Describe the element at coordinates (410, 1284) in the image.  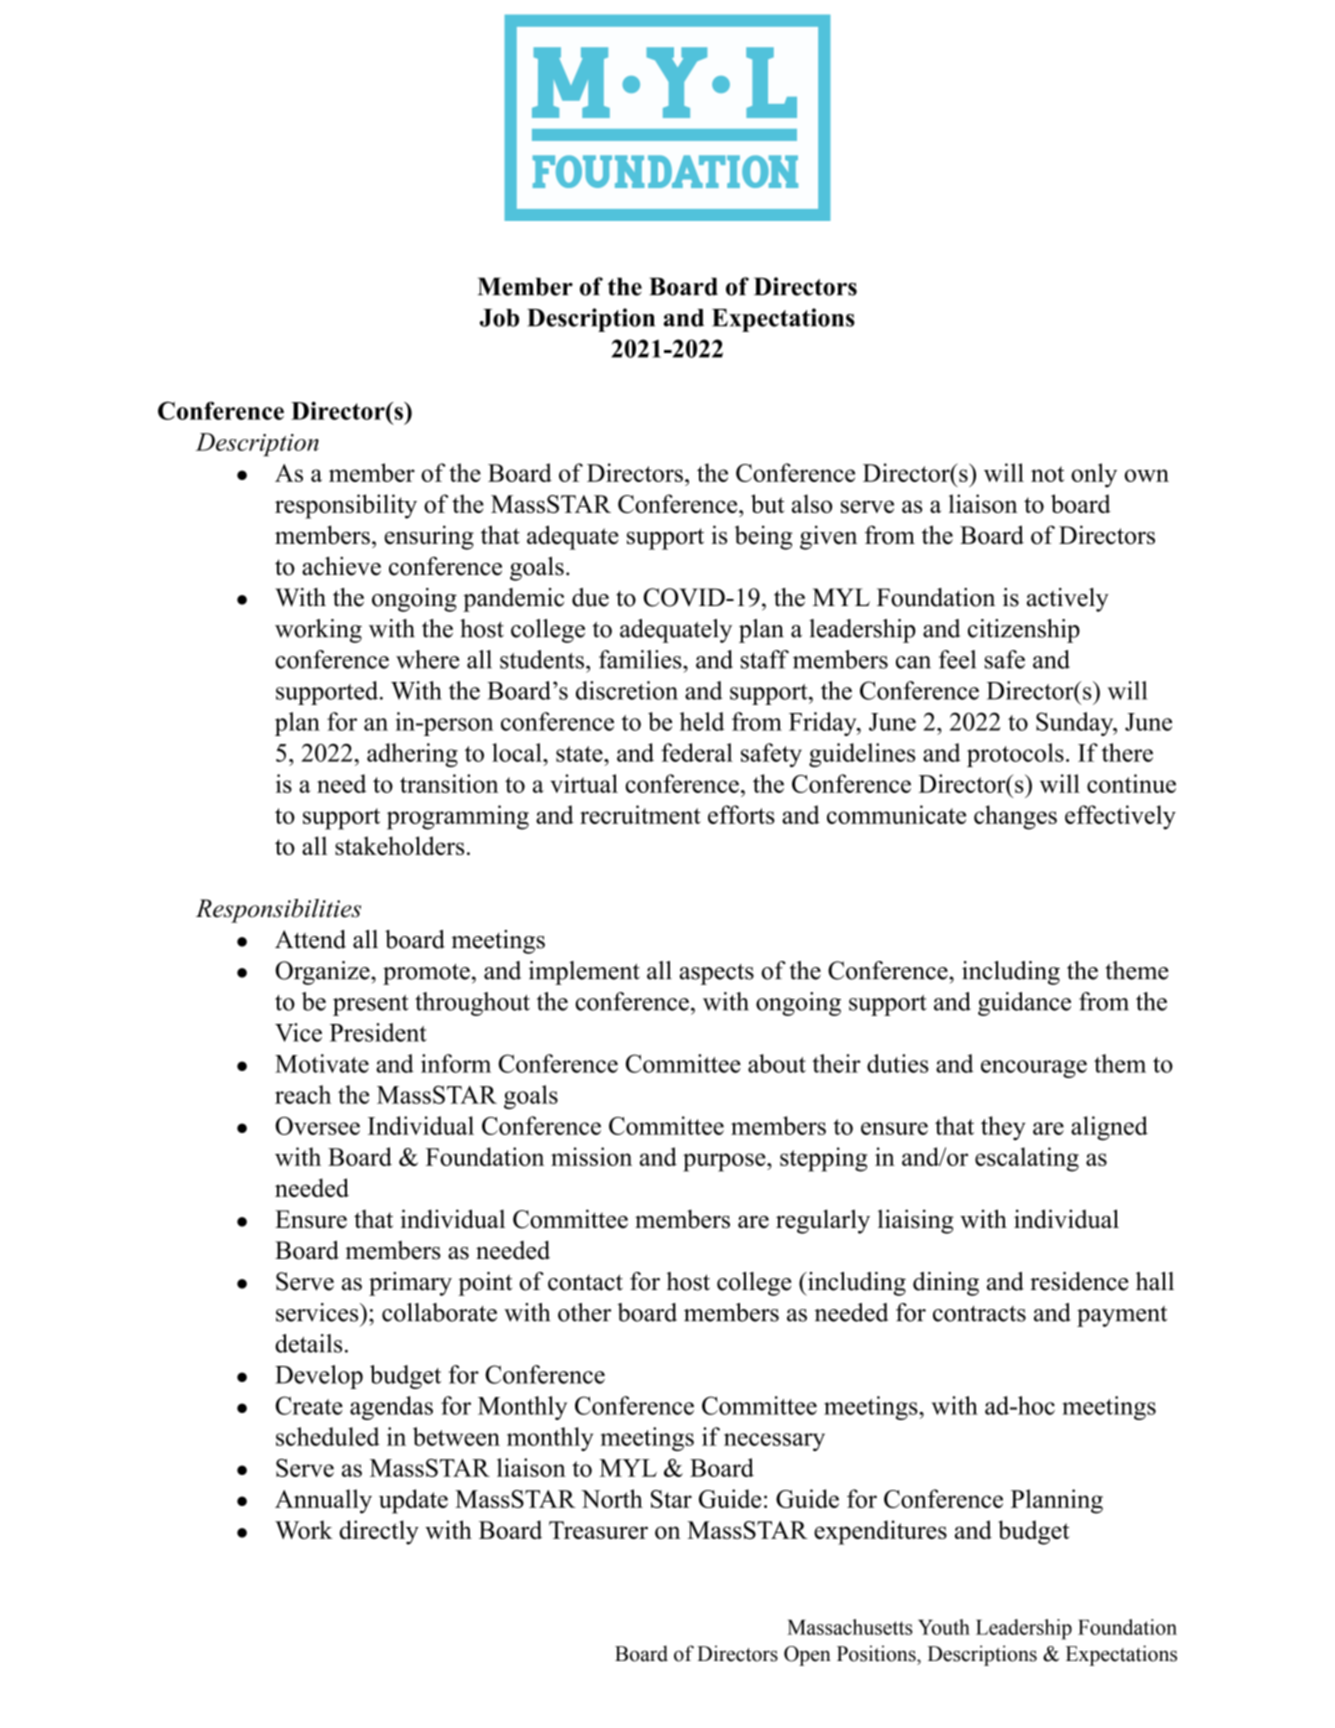
I see `primary` at that location.
